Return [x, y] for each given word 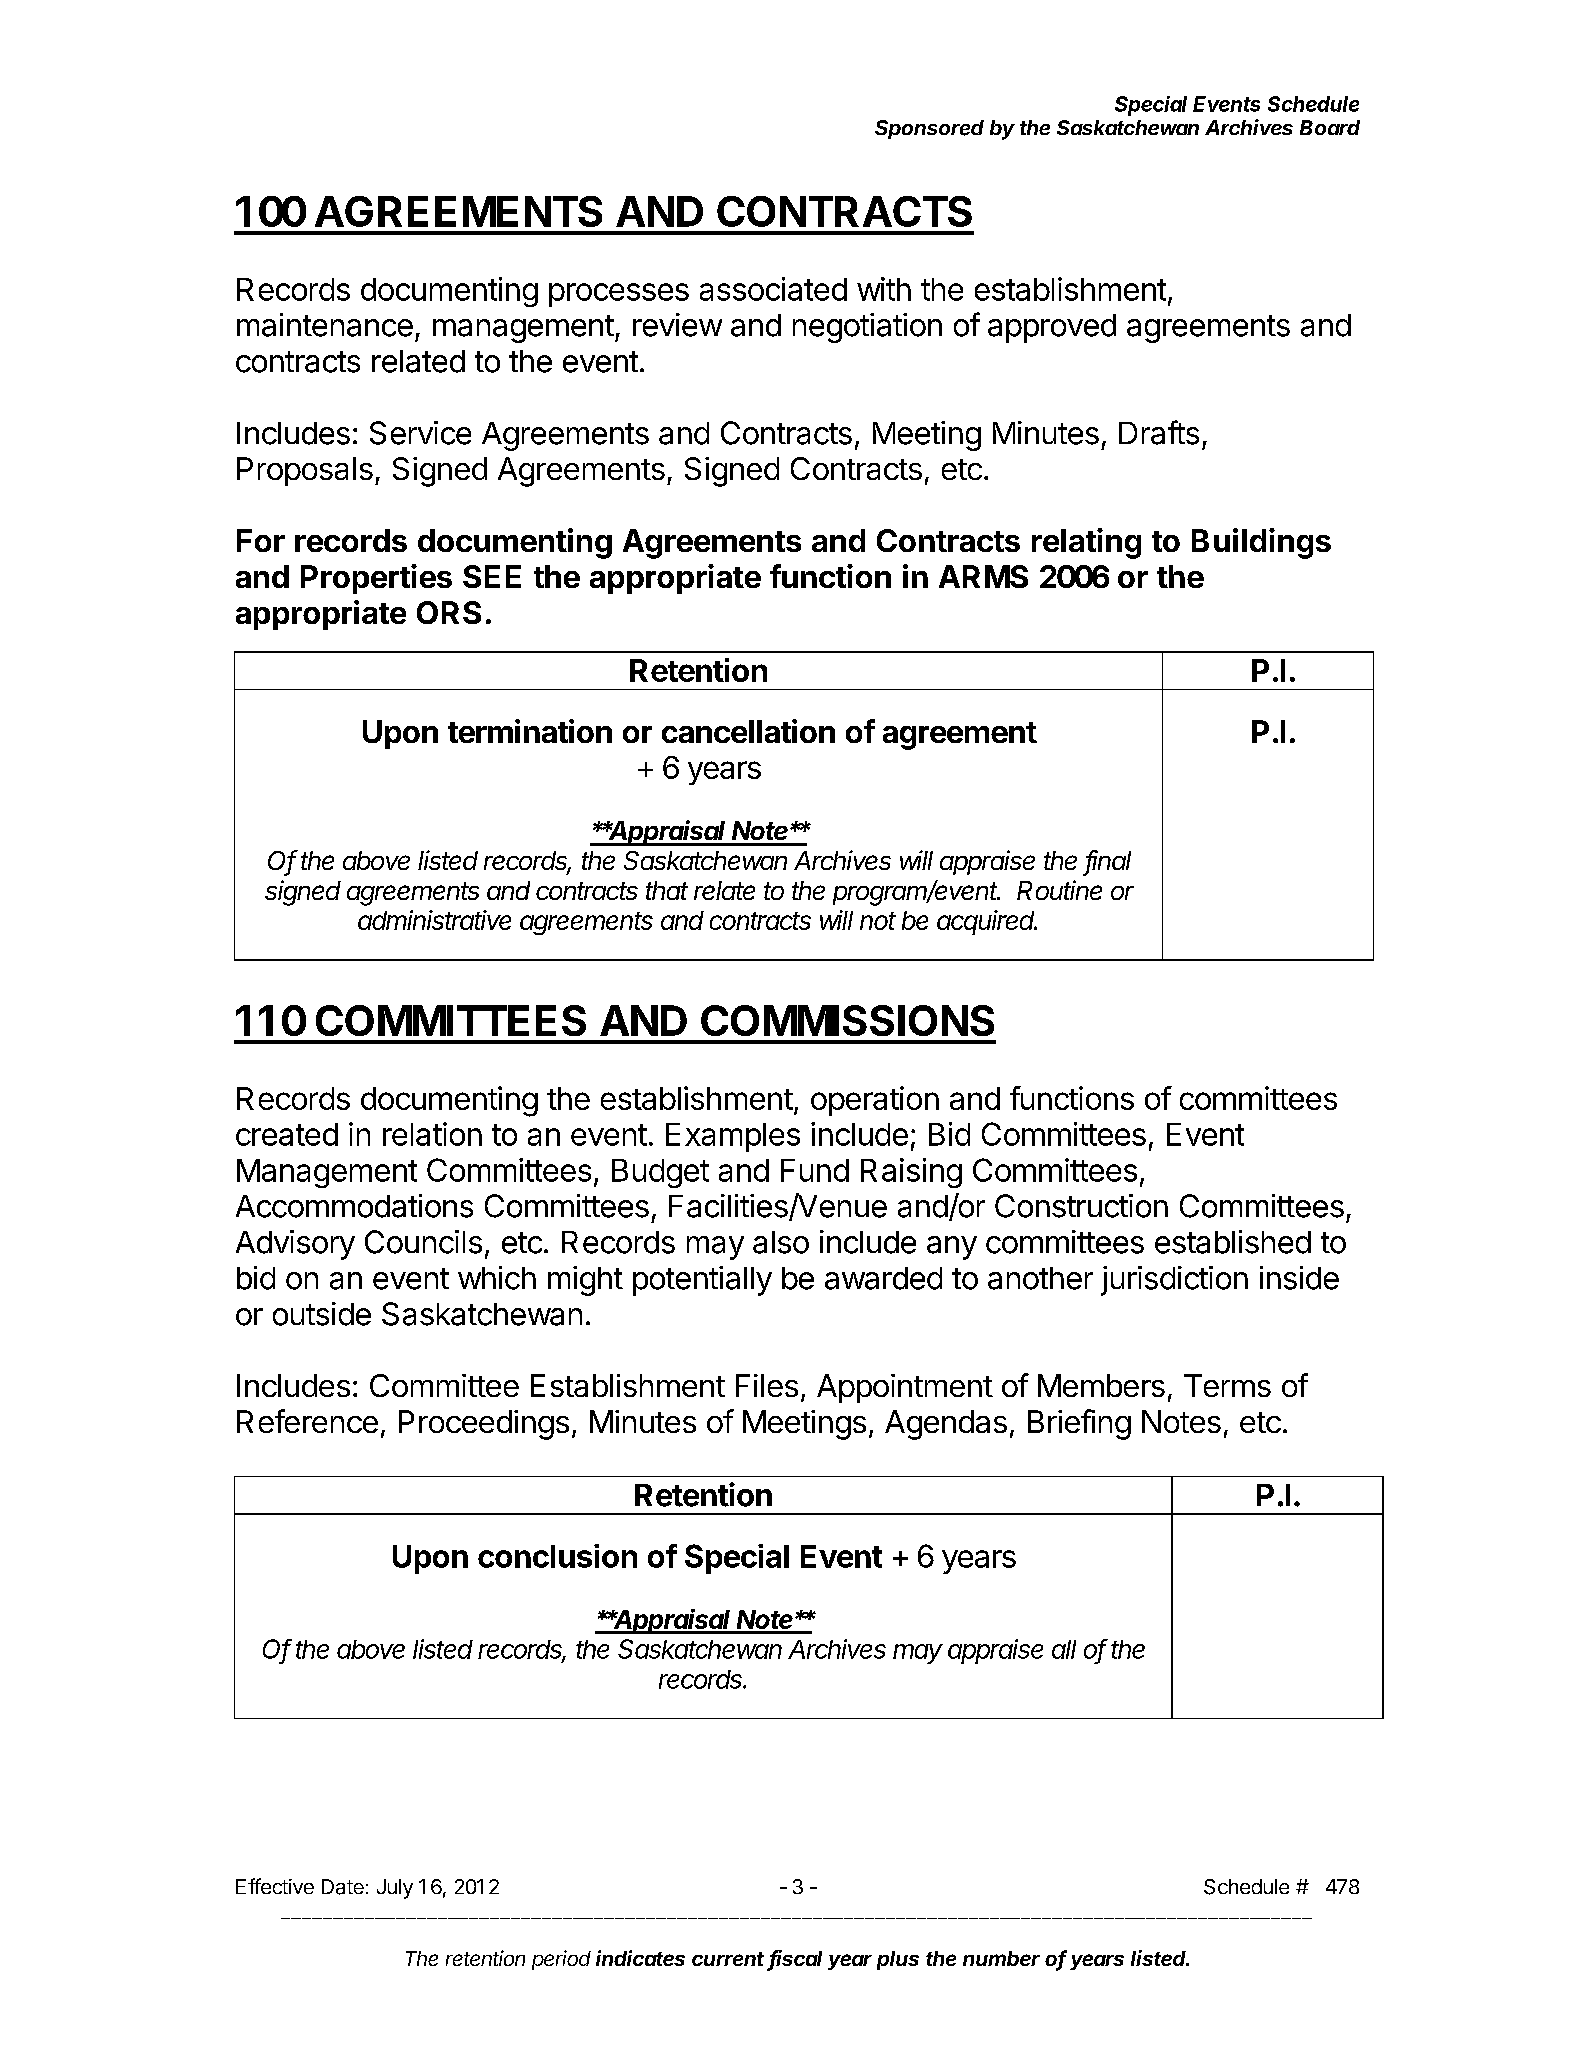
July [395, 1889]
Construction [1081, 1206]
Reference [307, 1421]
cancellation [748, 731]
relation [432, 1134]
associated [773, 289]
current [728, 1959]
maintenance [325, 325]
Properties [376, 579]
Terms [1227, 1385]
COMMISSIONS [847, 1020]
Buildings [1261, 543]
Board [1330, 127]
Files [767, 1385]
